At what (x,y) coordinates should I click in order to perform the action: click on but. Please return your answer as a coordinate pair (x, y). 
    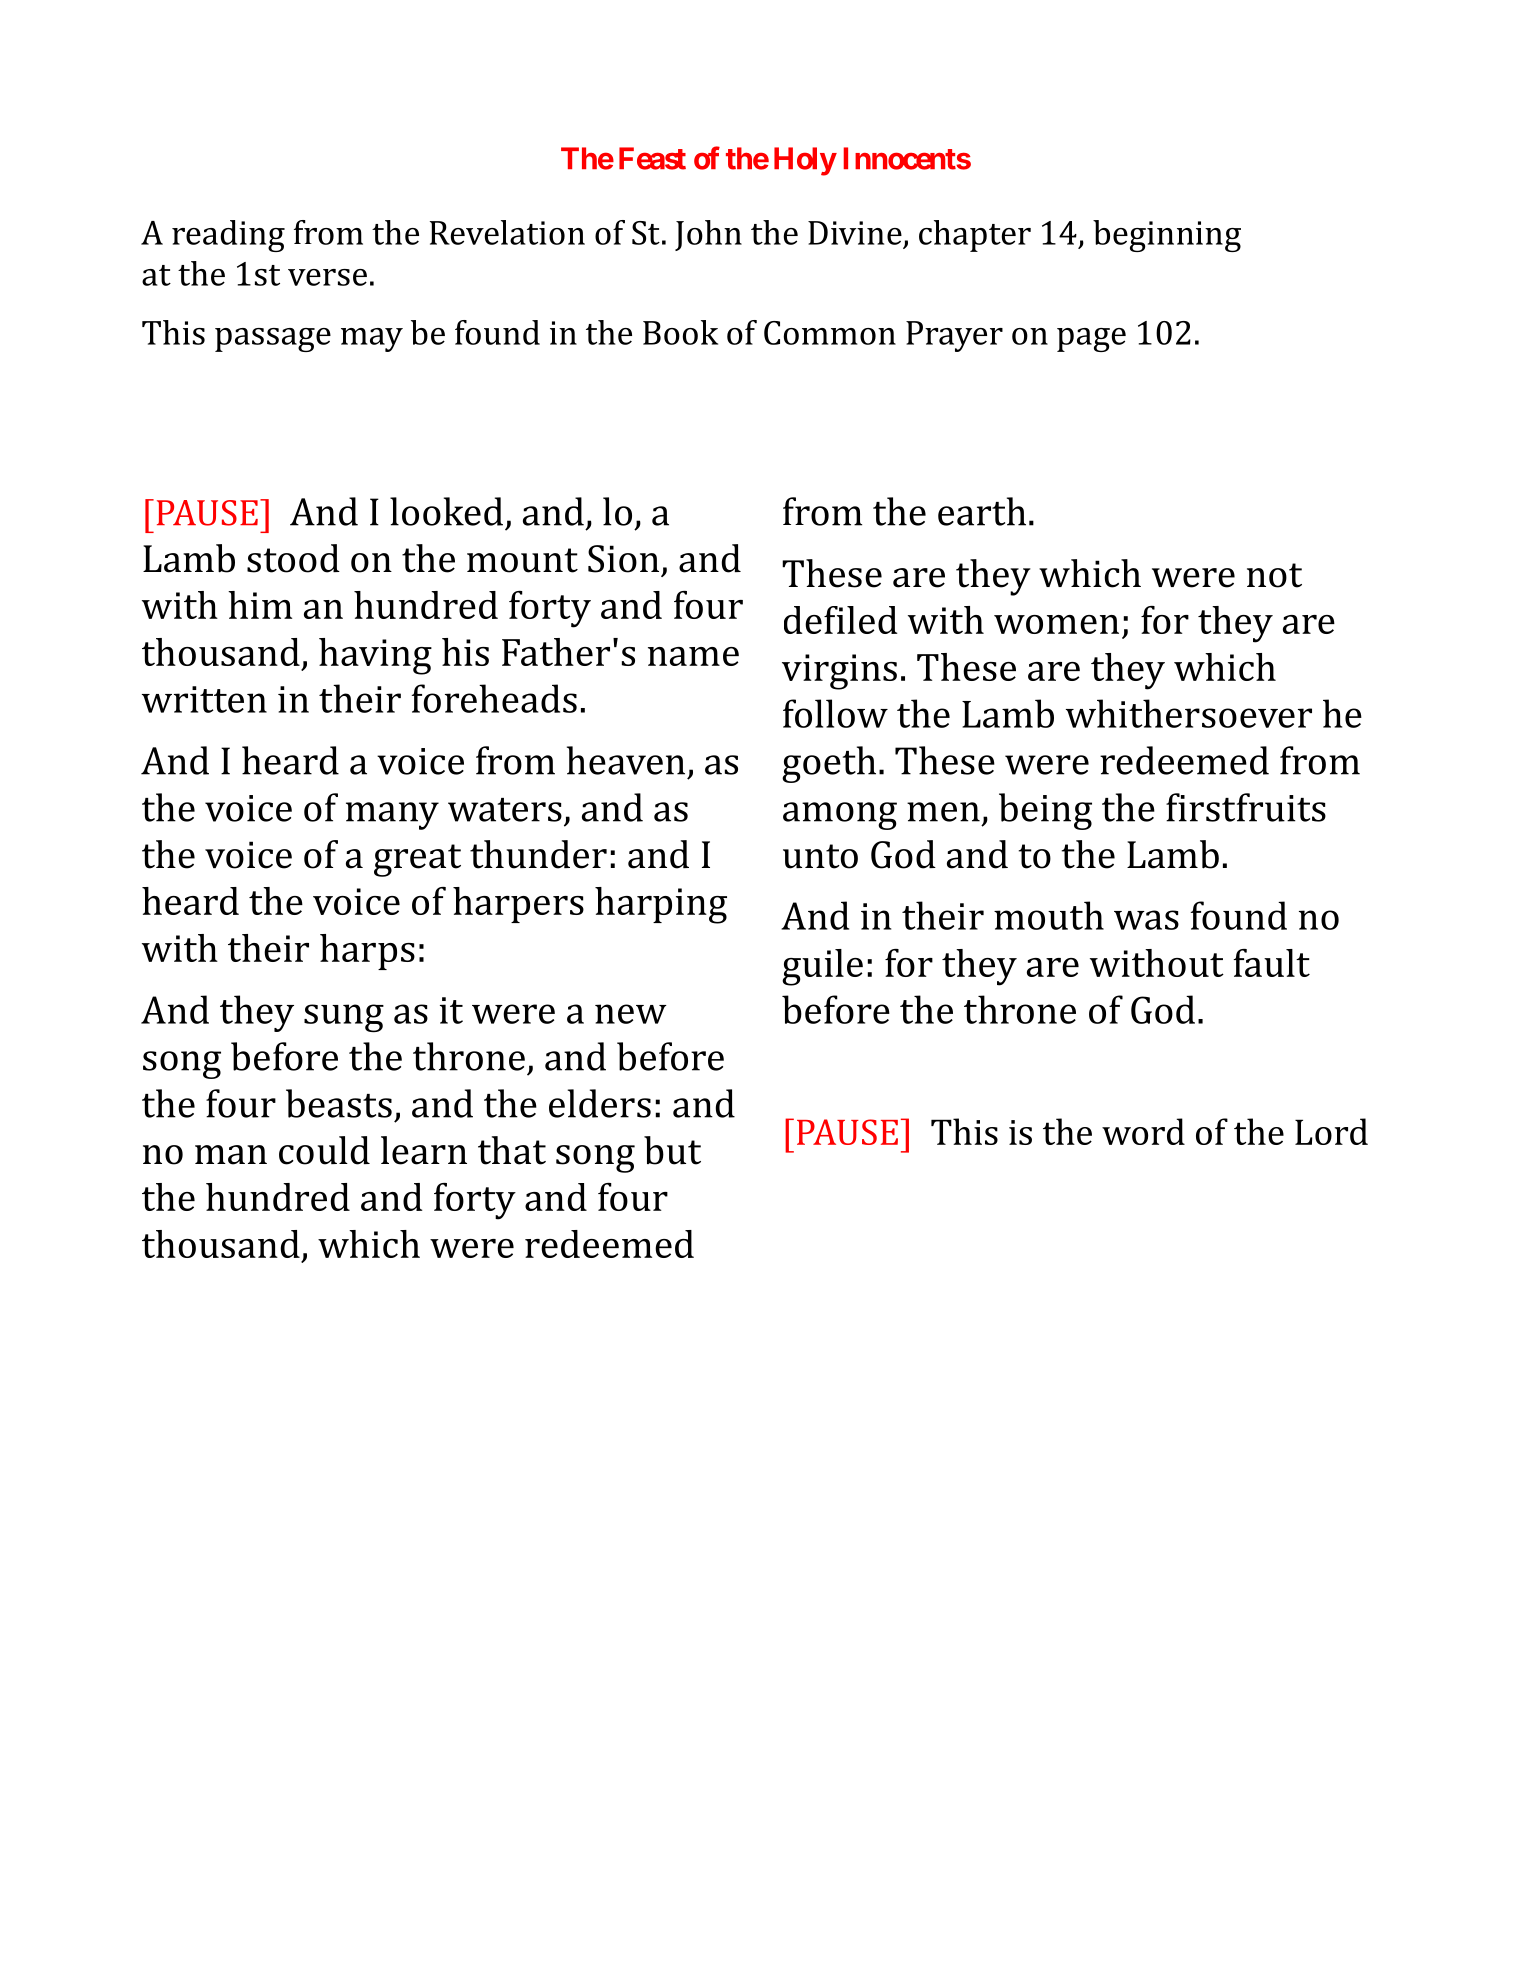
    Looking at the image, I should click on (672, 1150).
